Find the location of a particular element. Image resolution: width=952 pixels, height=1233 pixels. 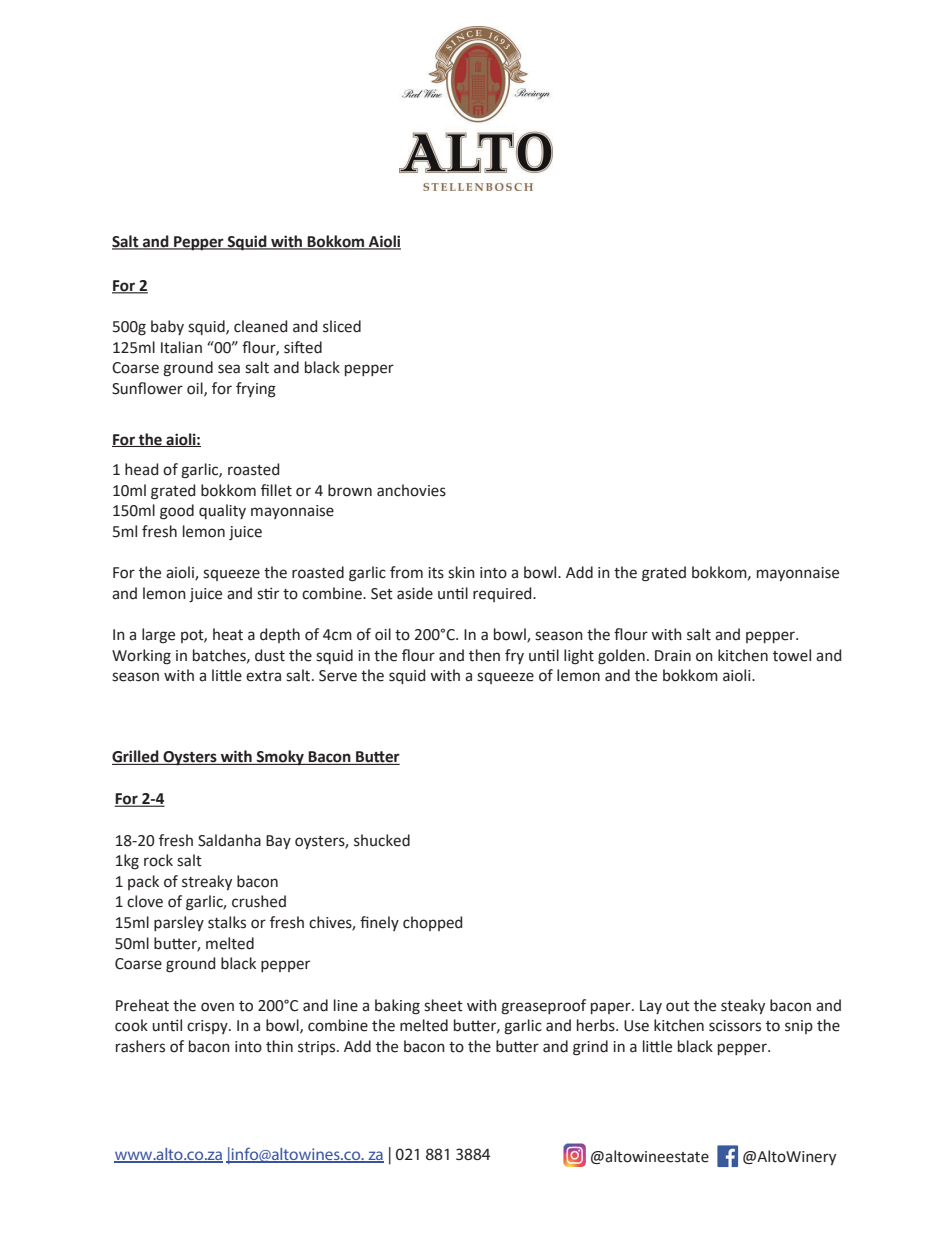

Bay is located at coordinates (278, 842).
